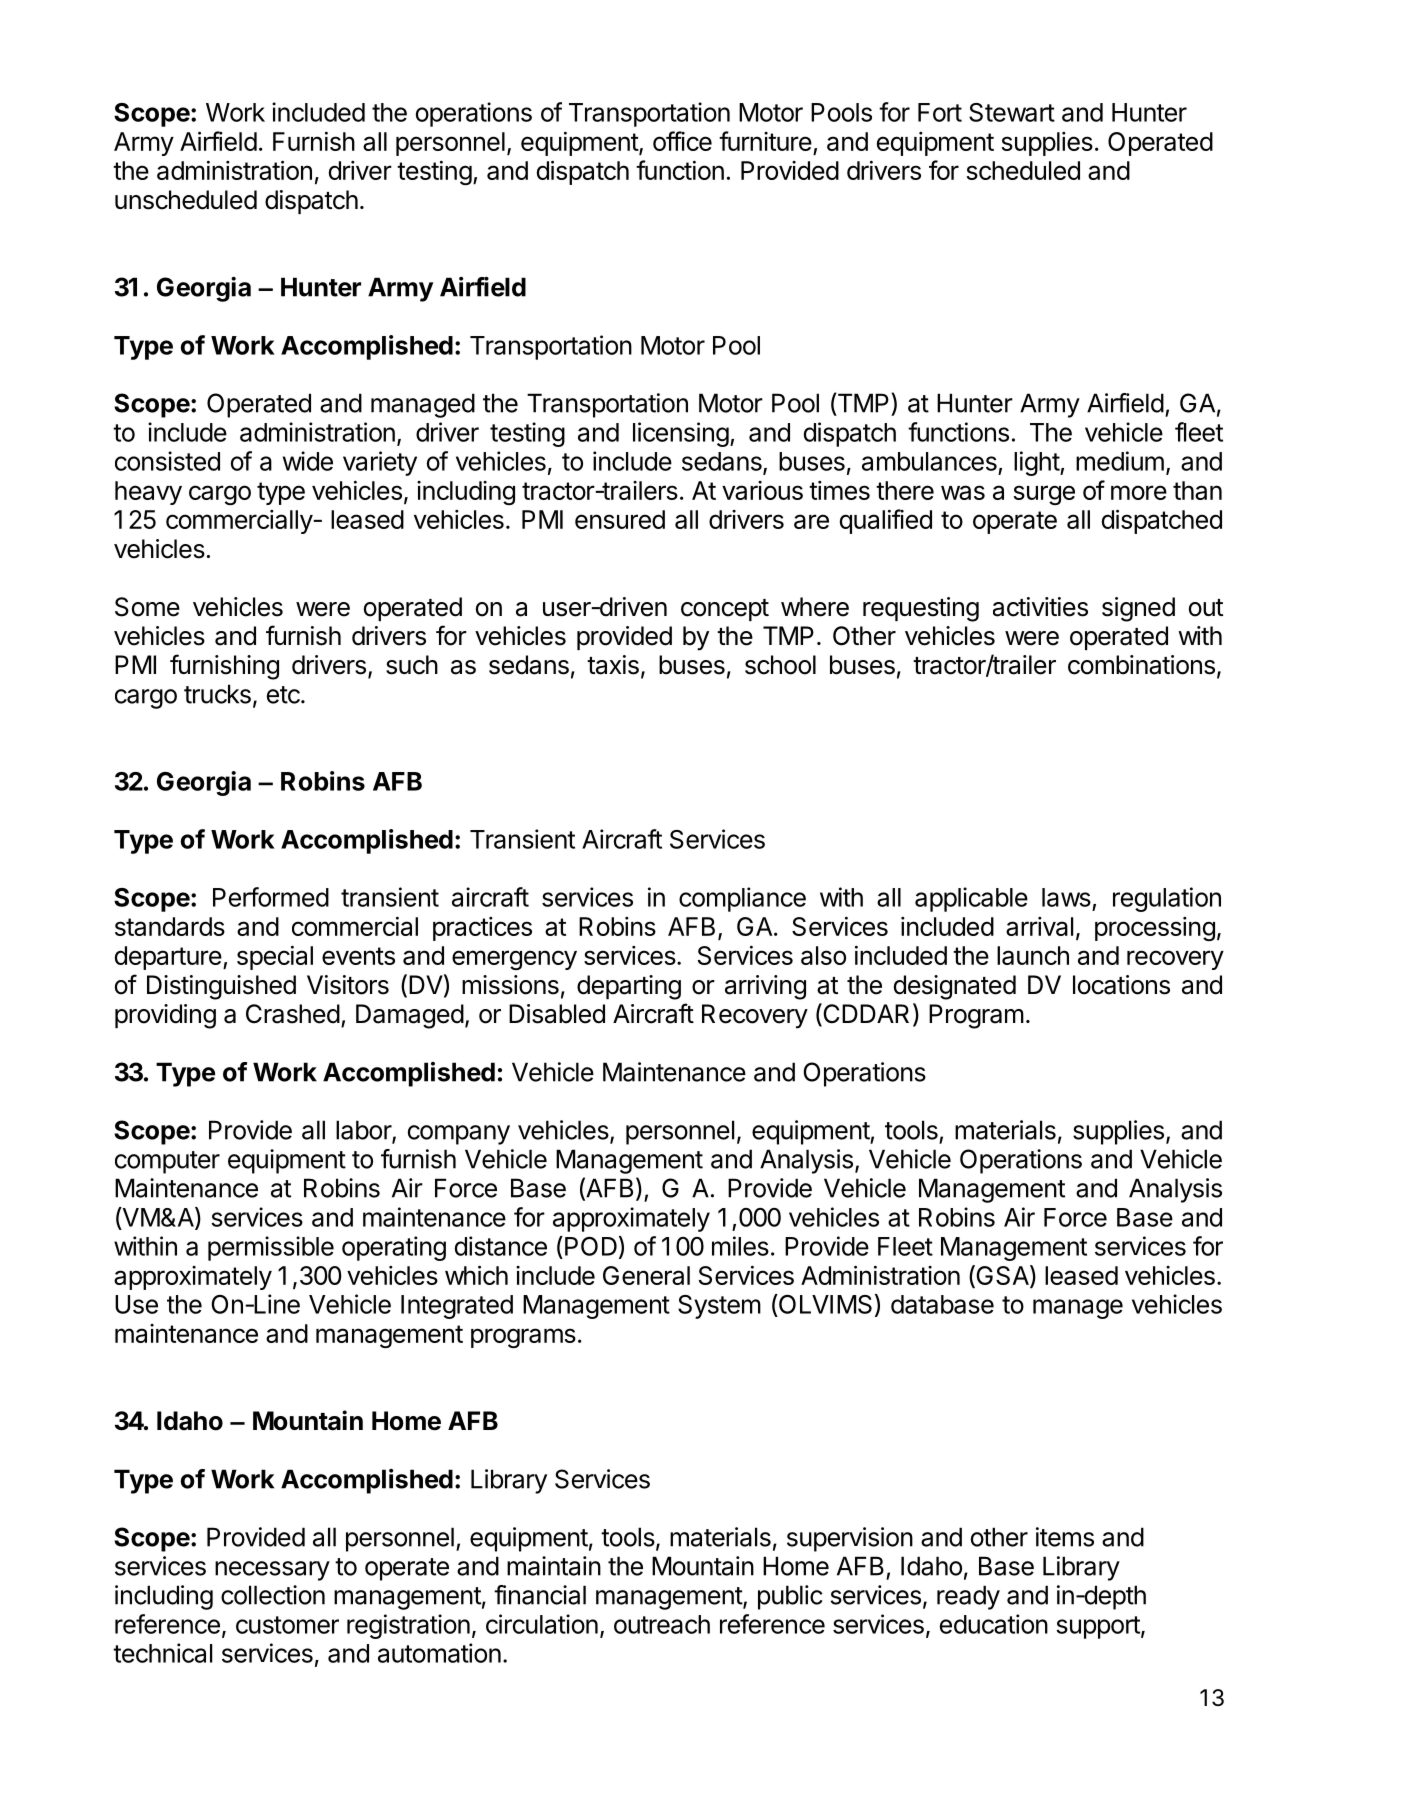 The width and height of the screenshot is (1406, 1820). I want to click on outreach, so click(662, 1624).
